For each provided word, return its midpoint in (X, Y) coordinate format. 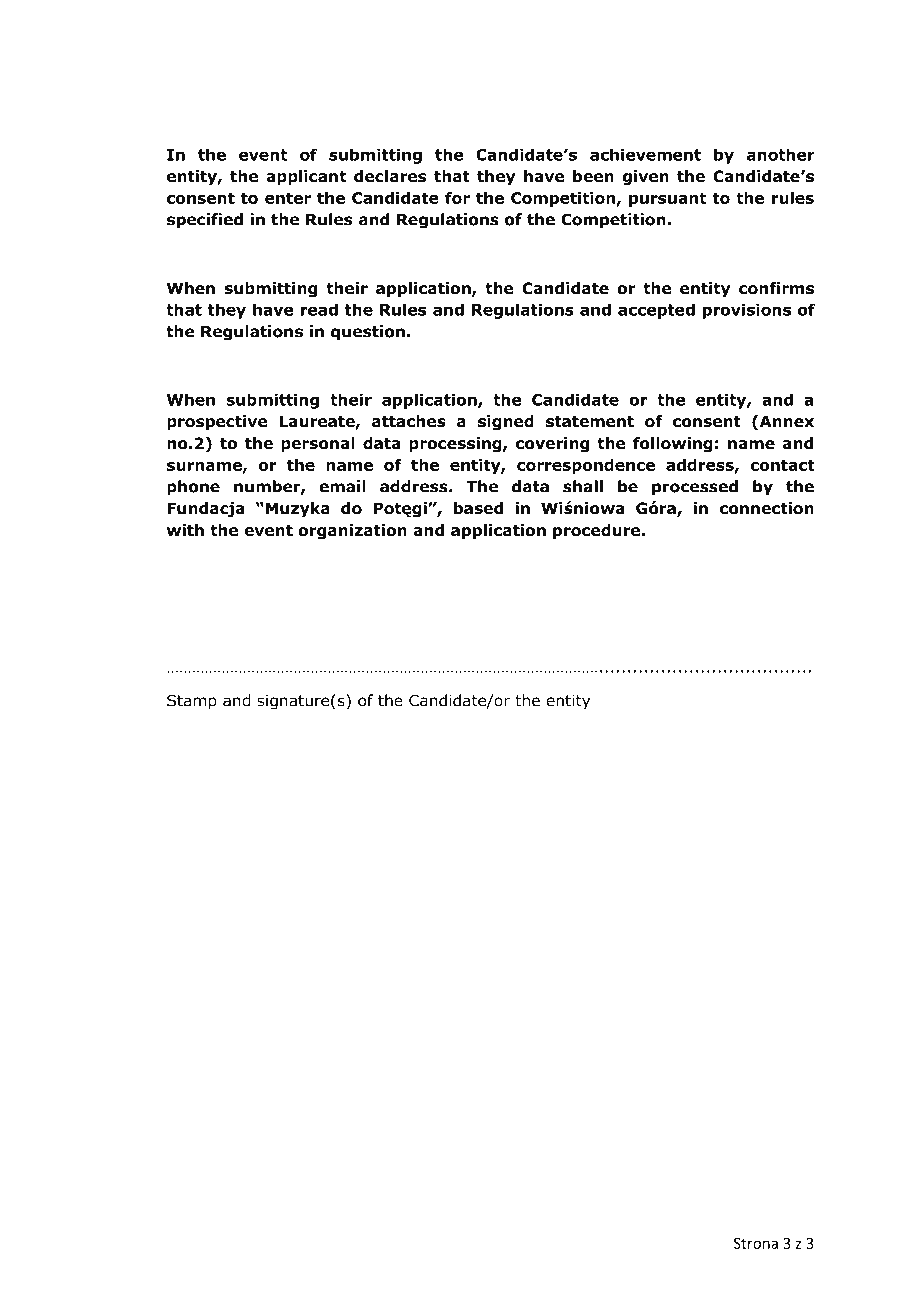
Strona (756, 1243)
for (457, 198)
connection (766, 508)
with (185, 530)
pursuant (667, 199)
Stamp (192, 702)
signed (506, 423)
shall (583, 486)
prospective (217, 422)
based (478, 508)
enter (288, 198)
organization (352, 532)
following (673, 445)
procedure (598, 531)
